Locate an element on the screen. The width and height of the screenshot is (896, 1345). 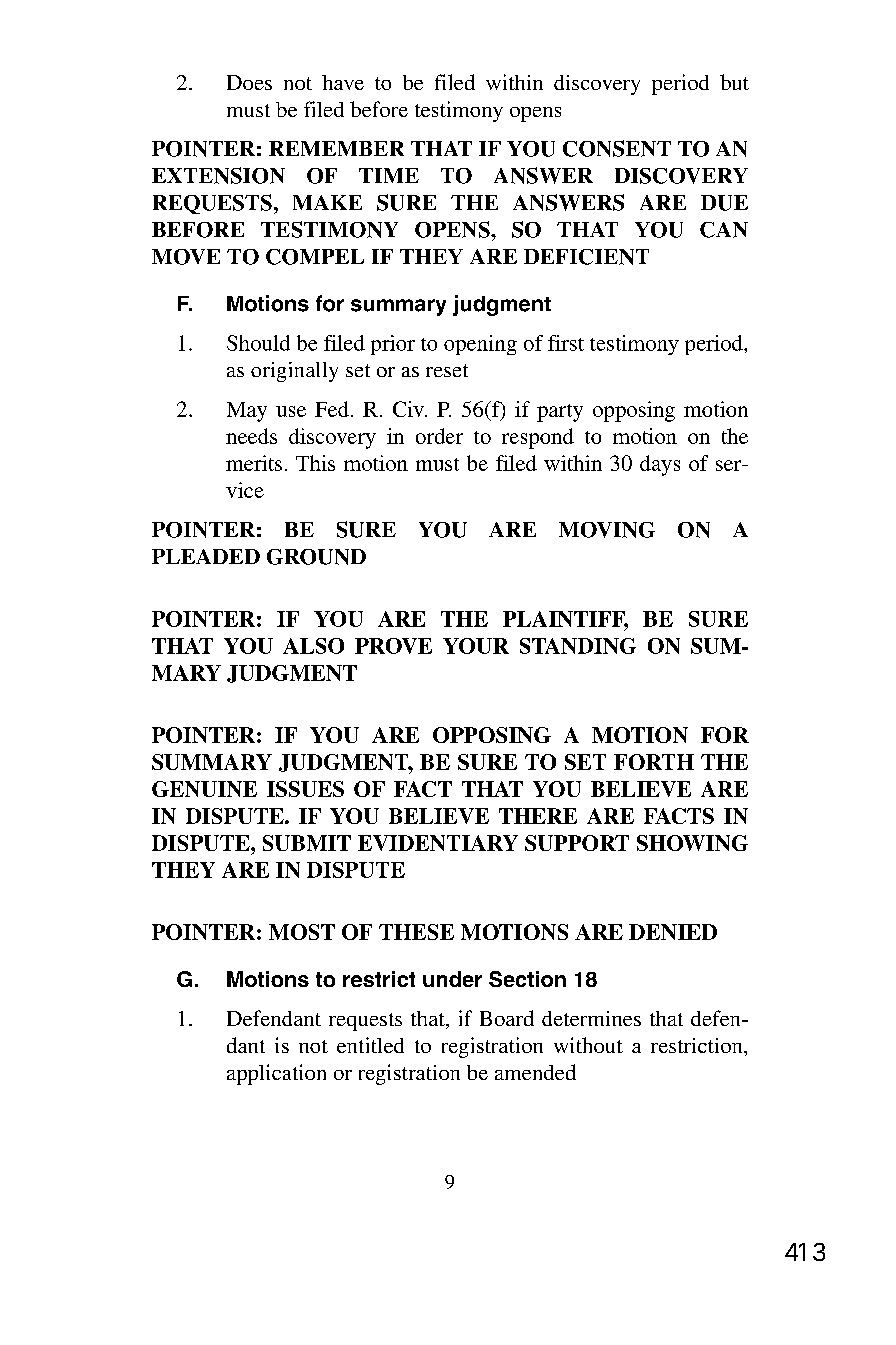
Does is located at coordinates (249, 82).
